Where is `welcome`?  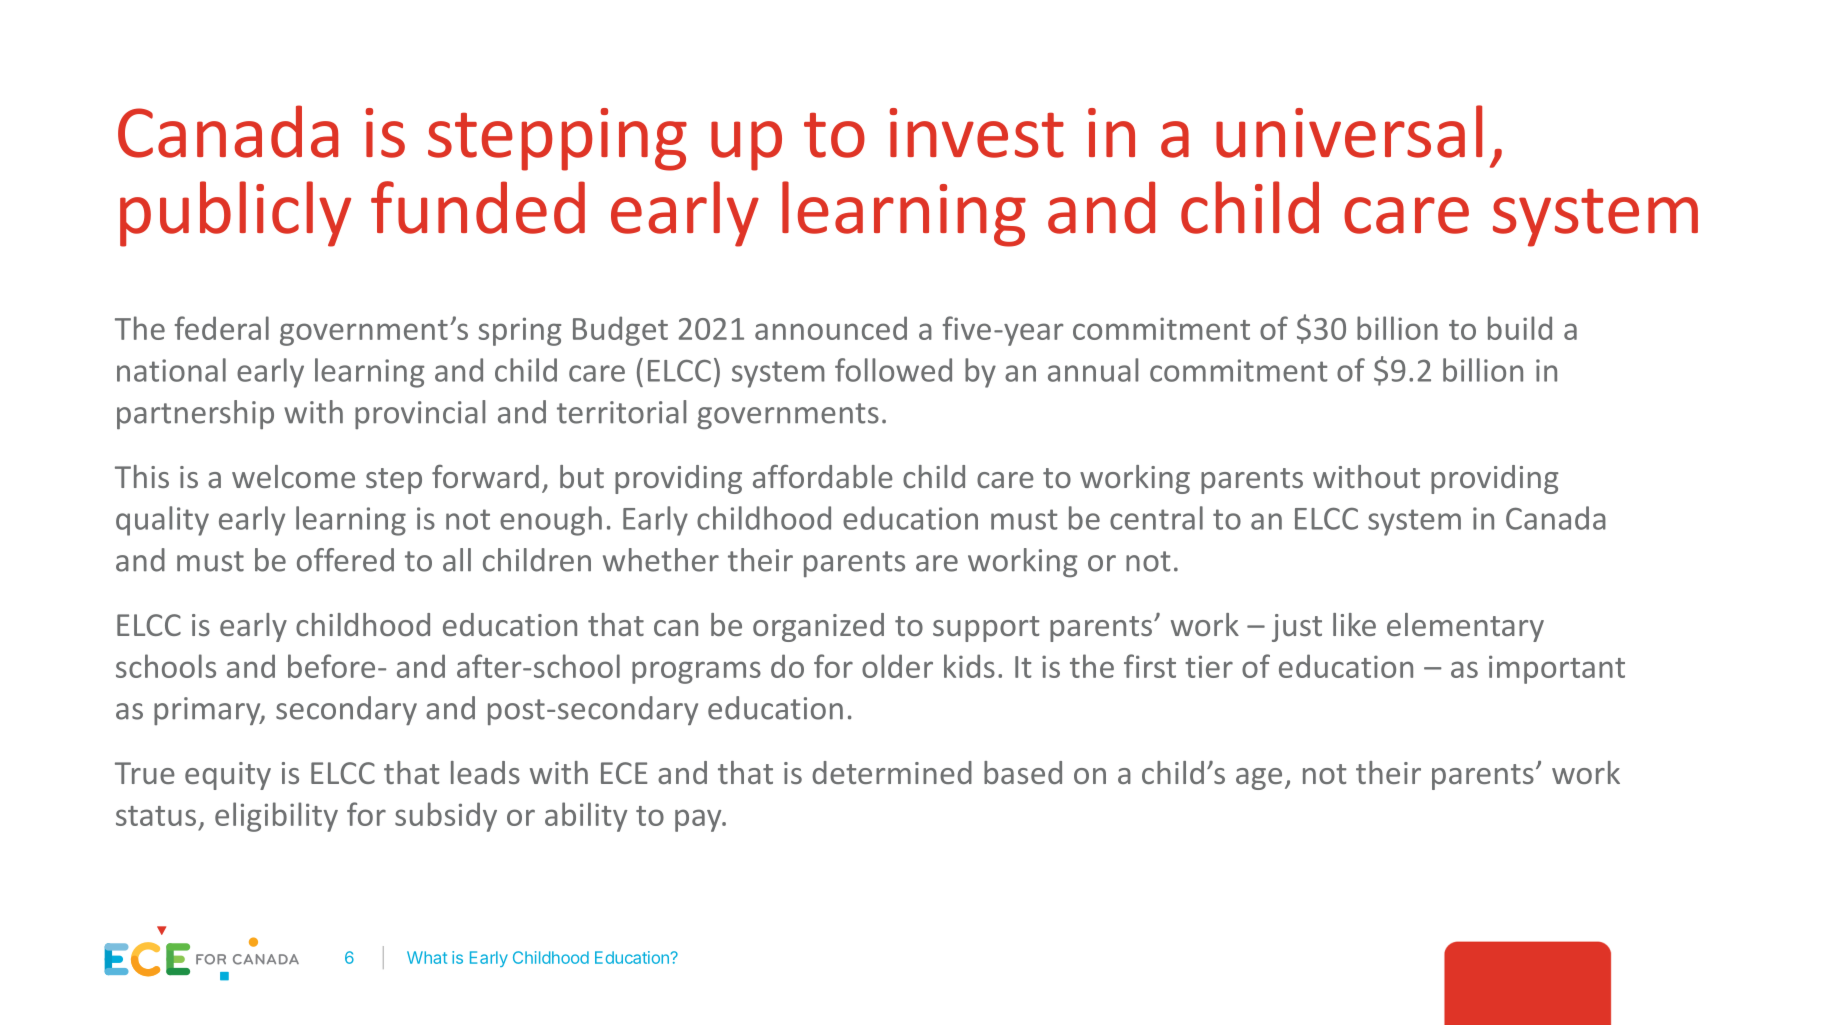 welcome is located at coordinates (293, 476).
